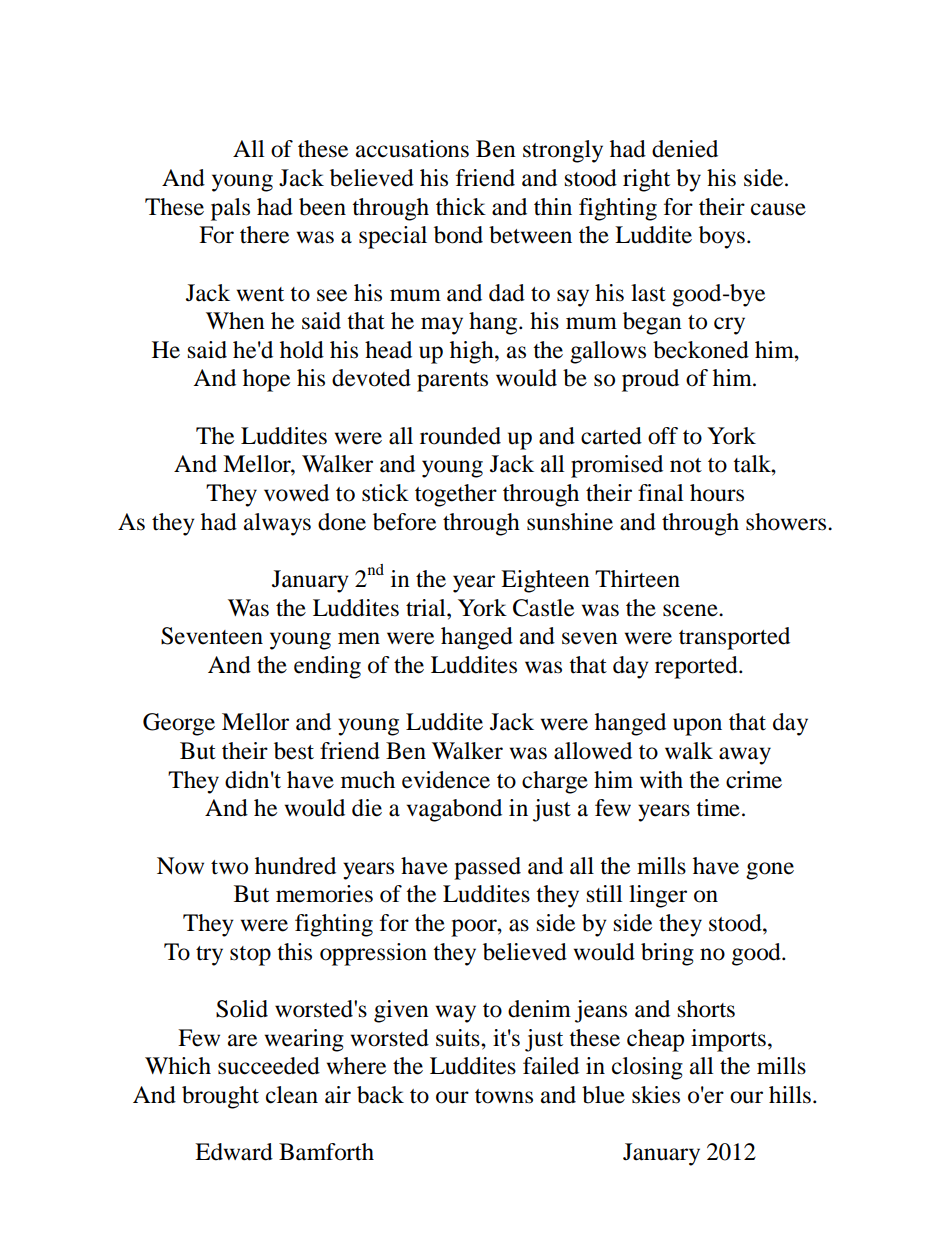 Image resolution: width=952 pixels, height=1233 pixels. Describe the element at coordinates (456, 495) in the screenshot. I see `together` at that location.
